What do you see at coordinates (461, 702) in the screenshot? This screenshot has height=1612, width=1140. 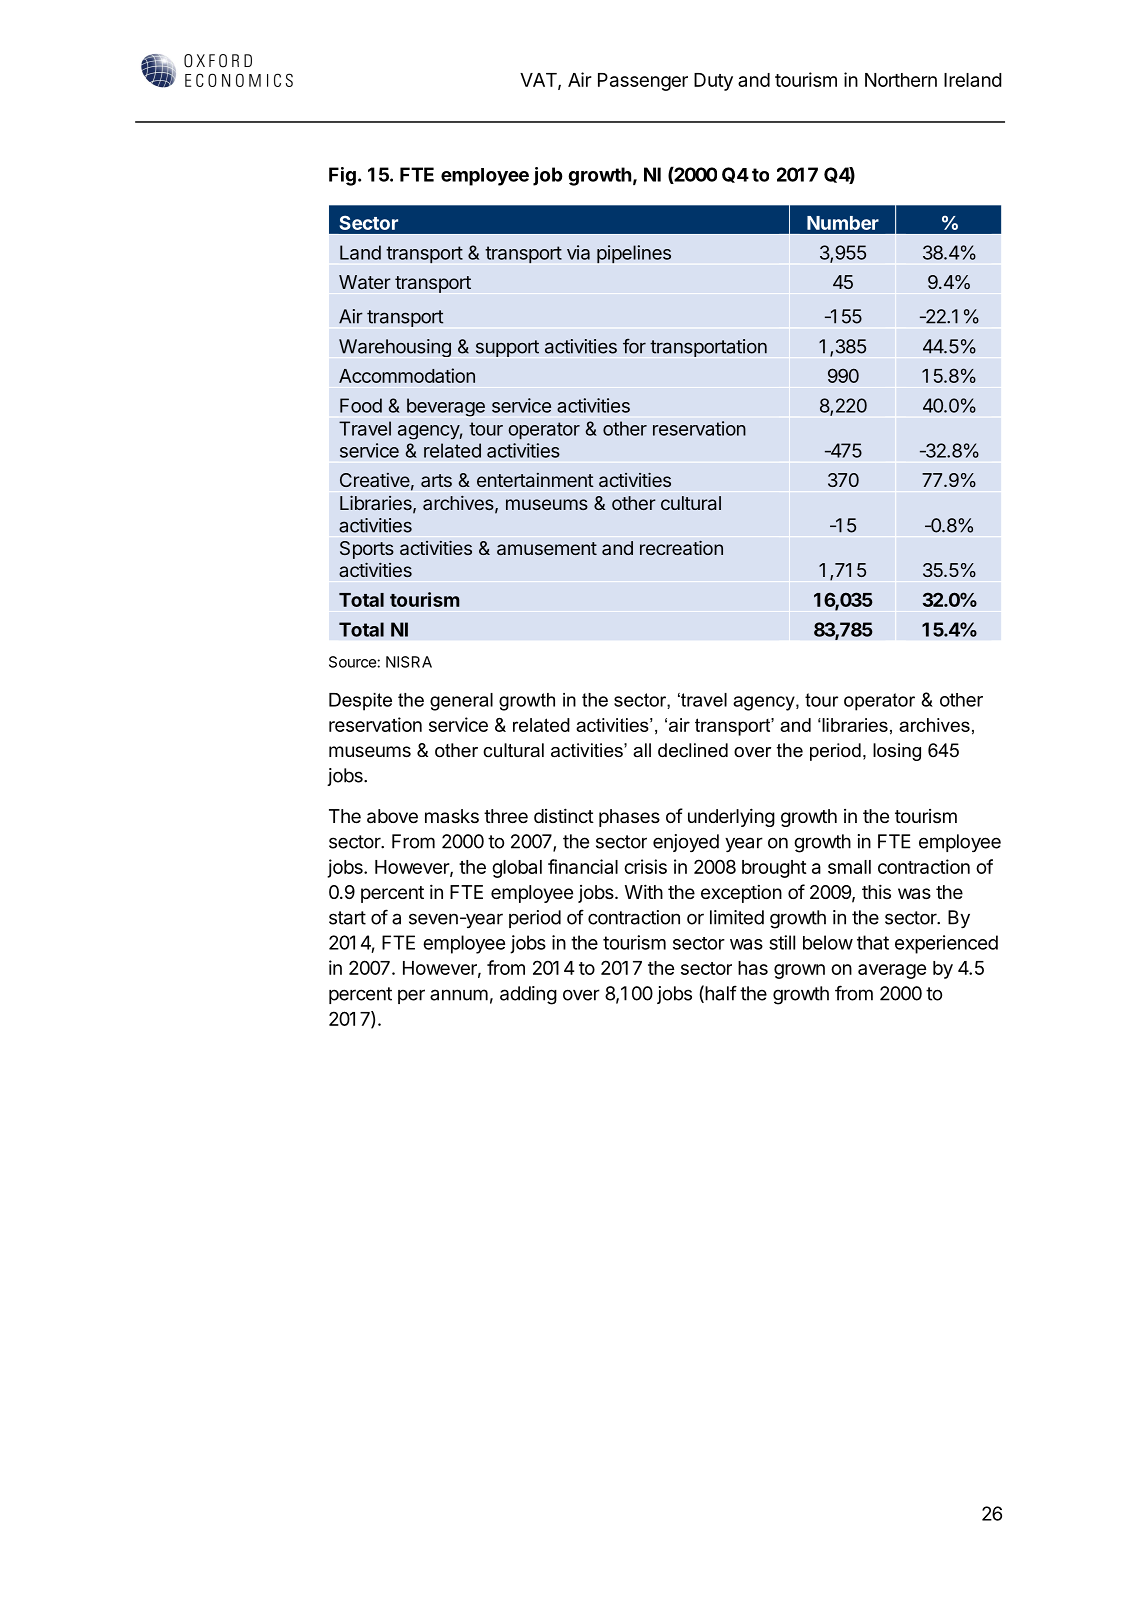 I see `general` at bounding box center [461, 702].
